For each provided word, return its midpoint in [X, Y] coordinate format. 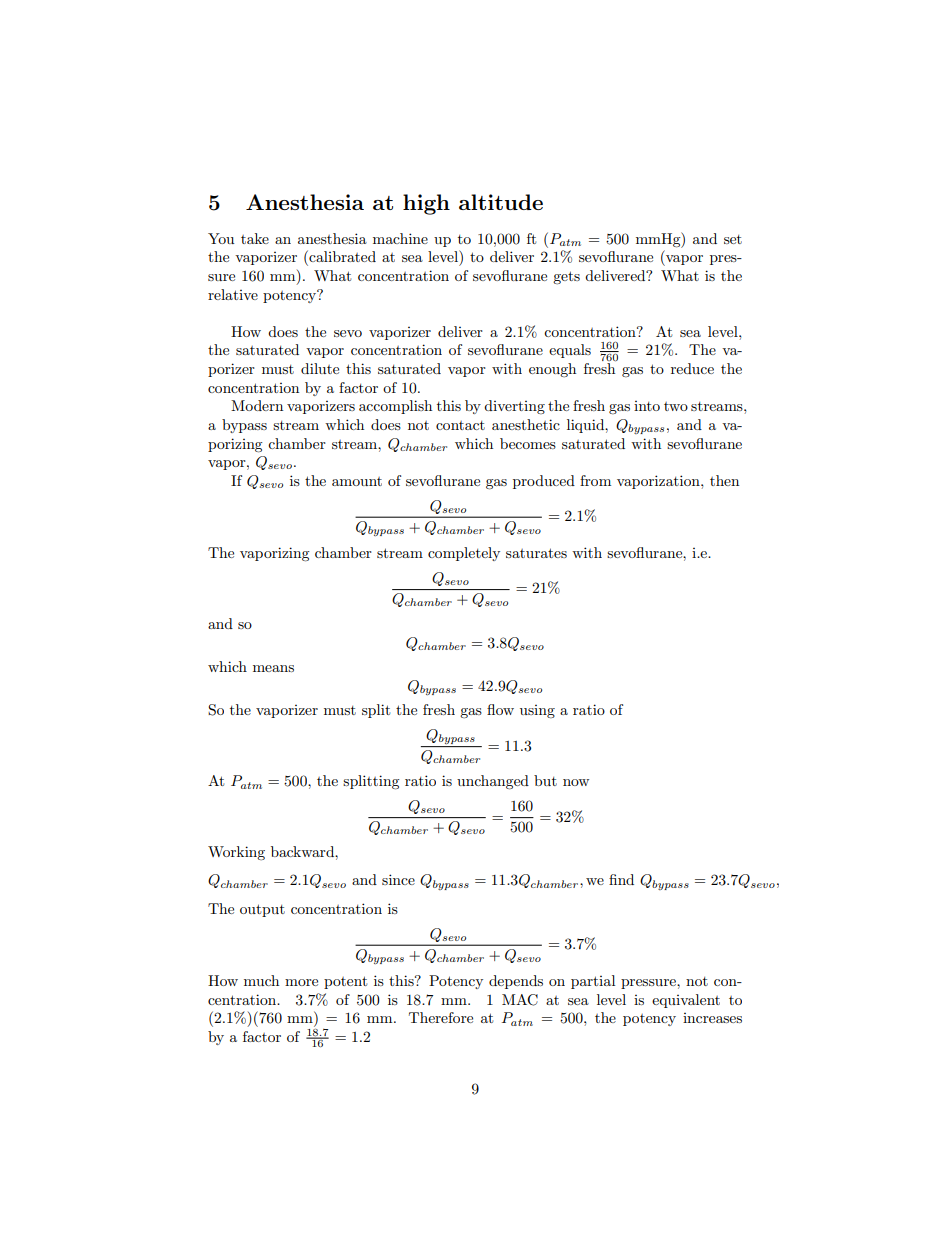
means [273, 668]
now [576, 782]
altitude [501, 202]
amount [357, 481]
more [301, 982]
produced [544, 482]
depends [516, 982]
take [255, 238]
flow [500, 709]
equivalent [686, 1001]
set [733, 239]
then [724, 480]
